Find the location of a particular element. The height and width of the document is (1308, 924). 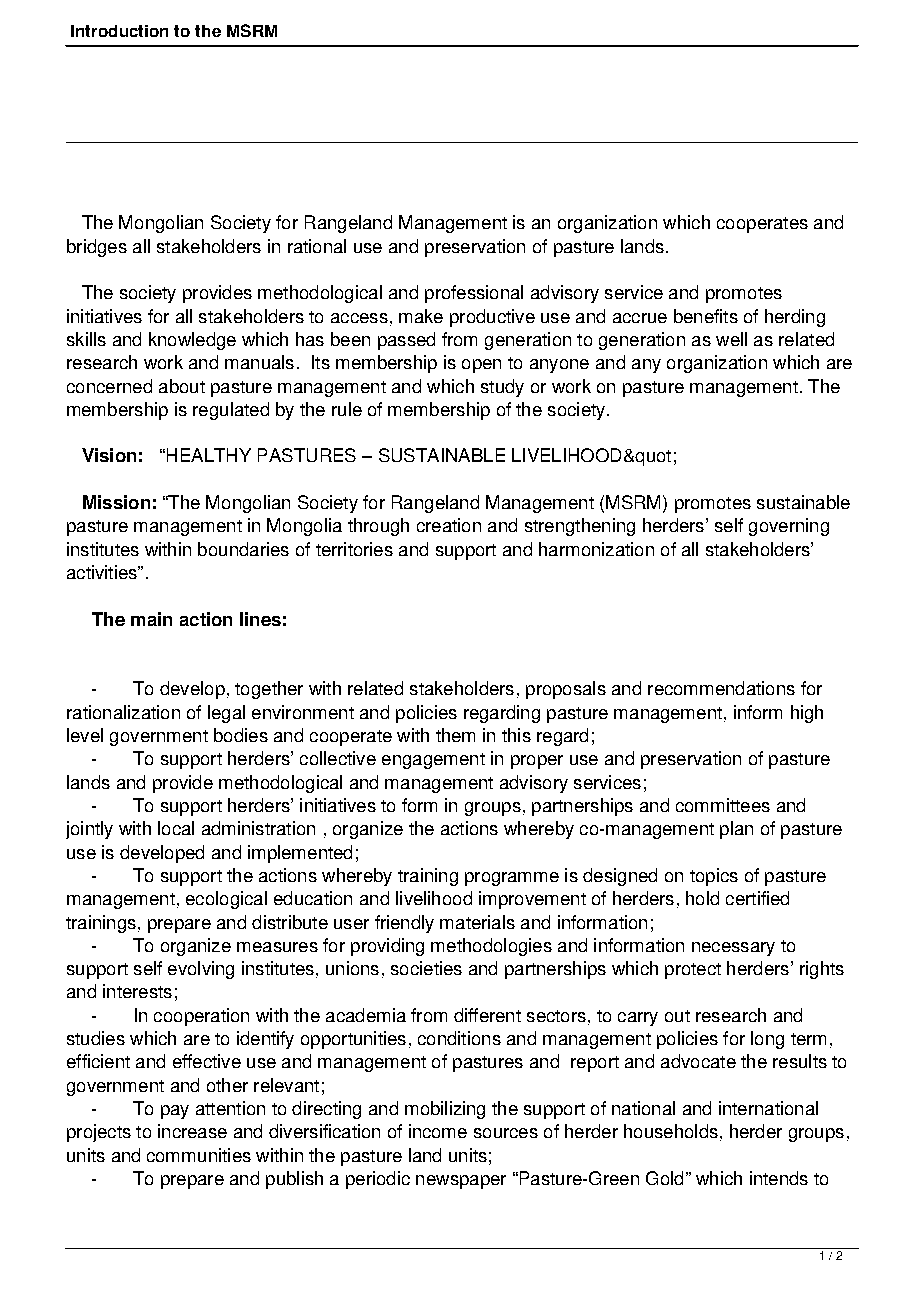

creation is located at coordinates (449, 525).
